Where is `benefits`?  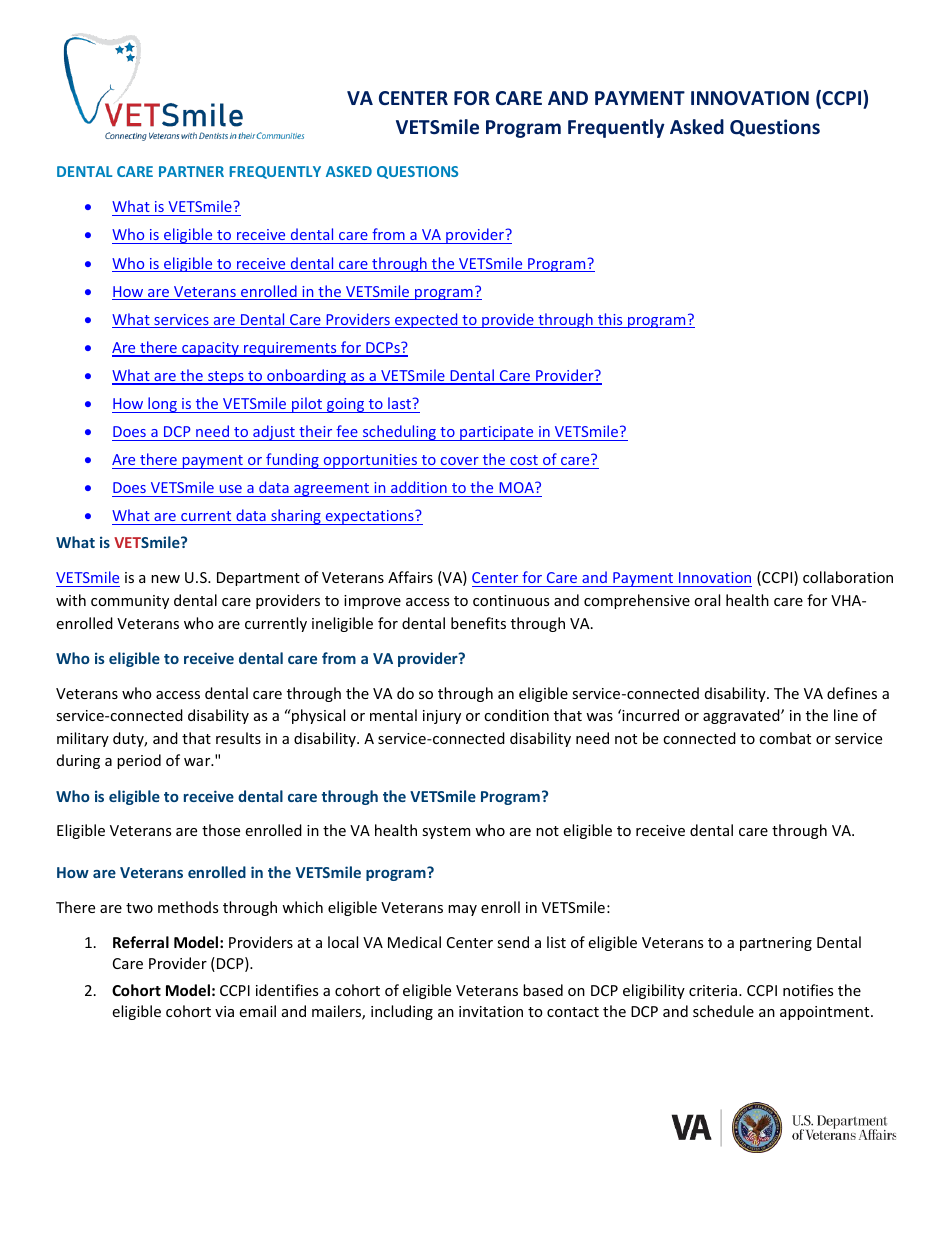
benefits is located at coordinates (478, 623).
